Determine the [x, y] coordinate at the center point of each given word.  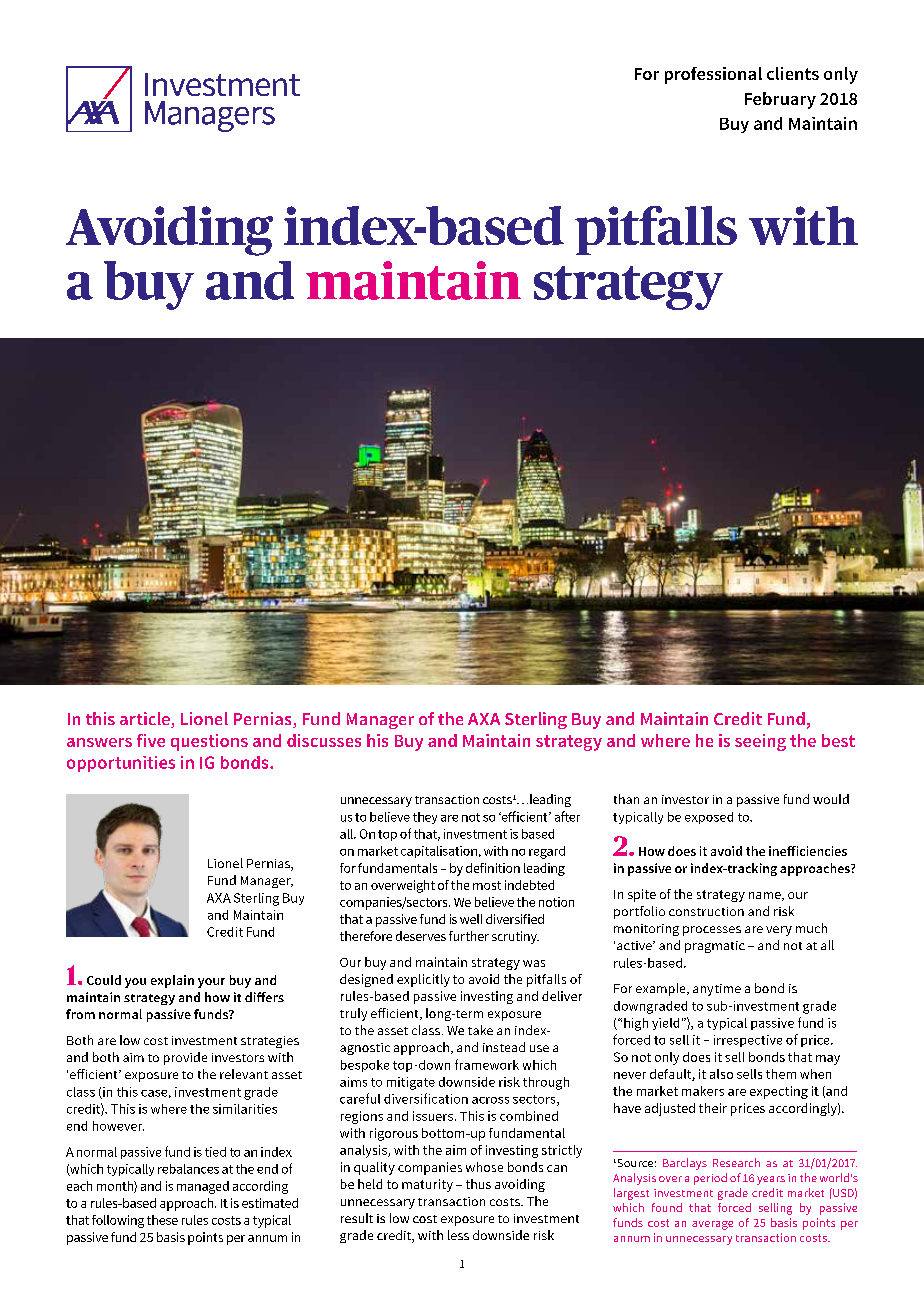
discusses [324, 740]
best [838, 740]
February [780, 100]
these [162, 1220]
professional [713, 75]
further [469, 936]
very [779, 931]
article [146, 720]
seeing [760, 742]
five [151, 740]
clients [793, 73]
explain [172, 981]
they [425, 818]
